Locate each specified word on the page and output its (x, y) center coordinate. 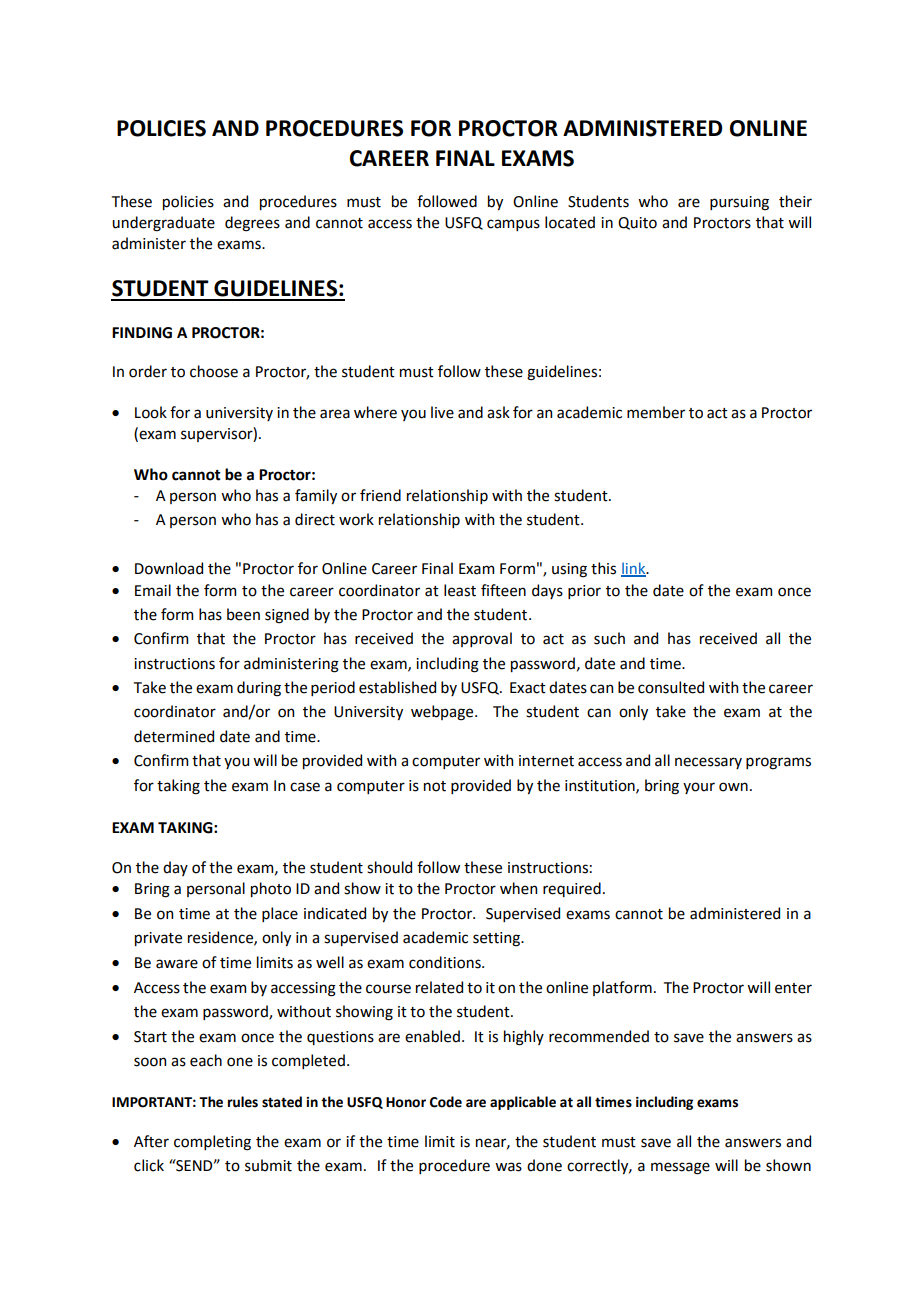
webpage (443, 713)
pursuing (739, 203)
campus (513, 225)
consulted (671, 687)
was (508, 1167)
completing (212, 1143)
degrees (252, 224)
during (259, 689)
